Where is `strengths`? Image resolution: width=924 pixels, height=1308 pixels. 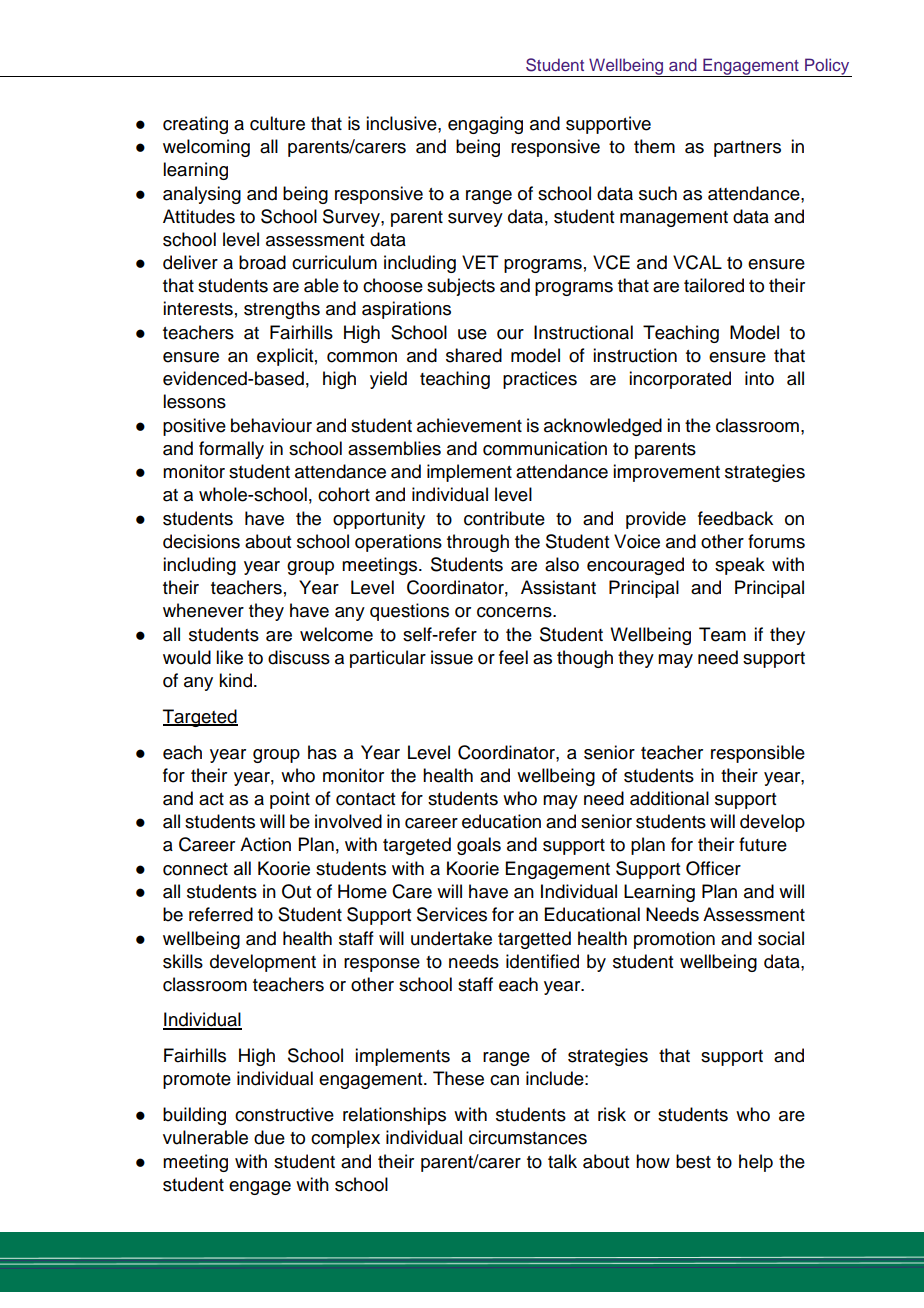 strengths is located at coordinates (282, 310).
